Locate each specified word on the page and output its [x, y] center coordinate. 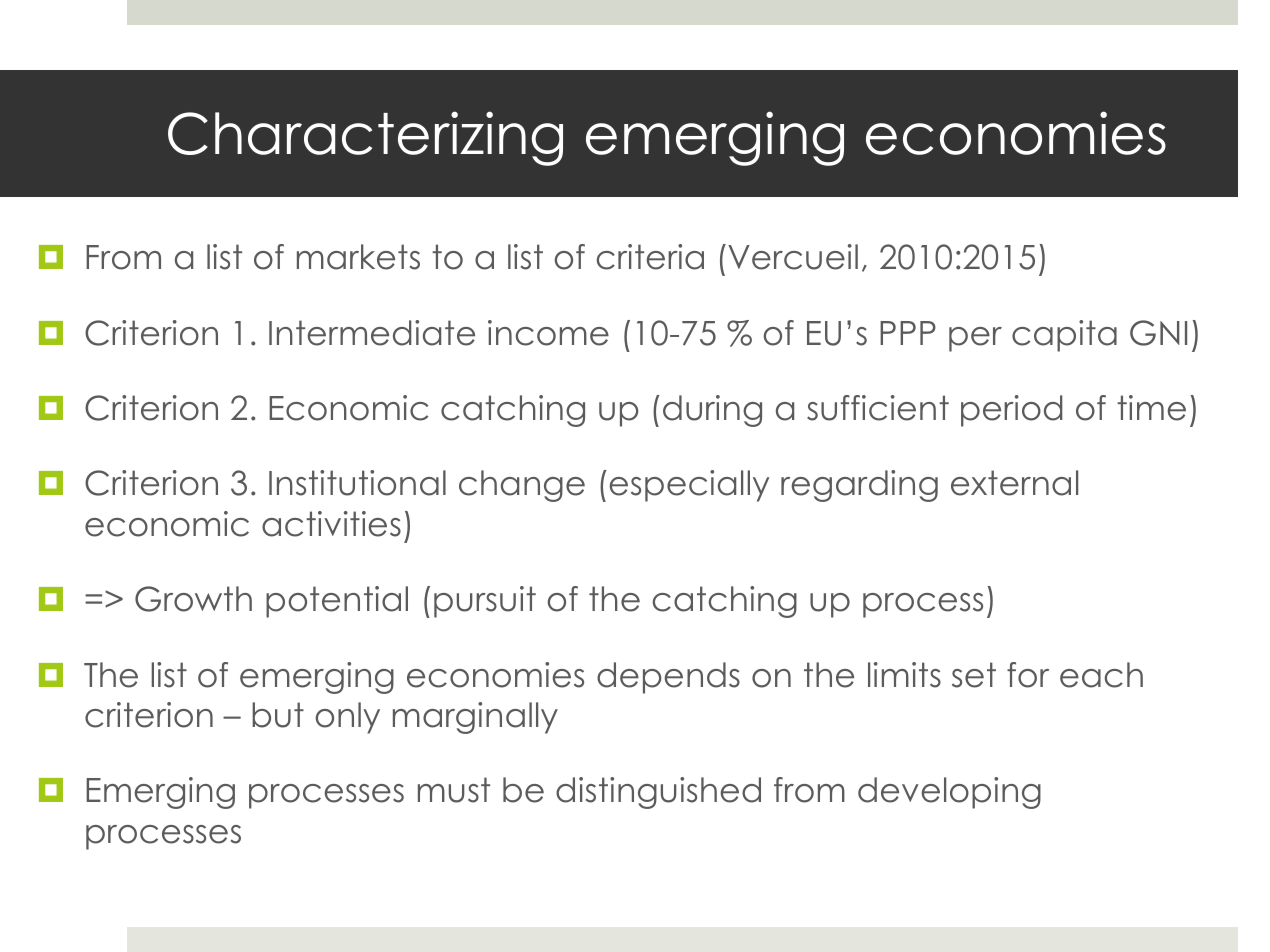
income [548, 333]
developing [949, 793]
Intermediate [372, 333]
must [454, 790]
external [1014, 483]
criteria [650, 257]
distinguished [658, 793]
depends [668, 678]
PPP [908, 333]
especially [689, 486]
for [1028, 675]
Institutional [357, 483]
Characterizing [365, 138]
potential [337, 602]
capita [1064, 336]
